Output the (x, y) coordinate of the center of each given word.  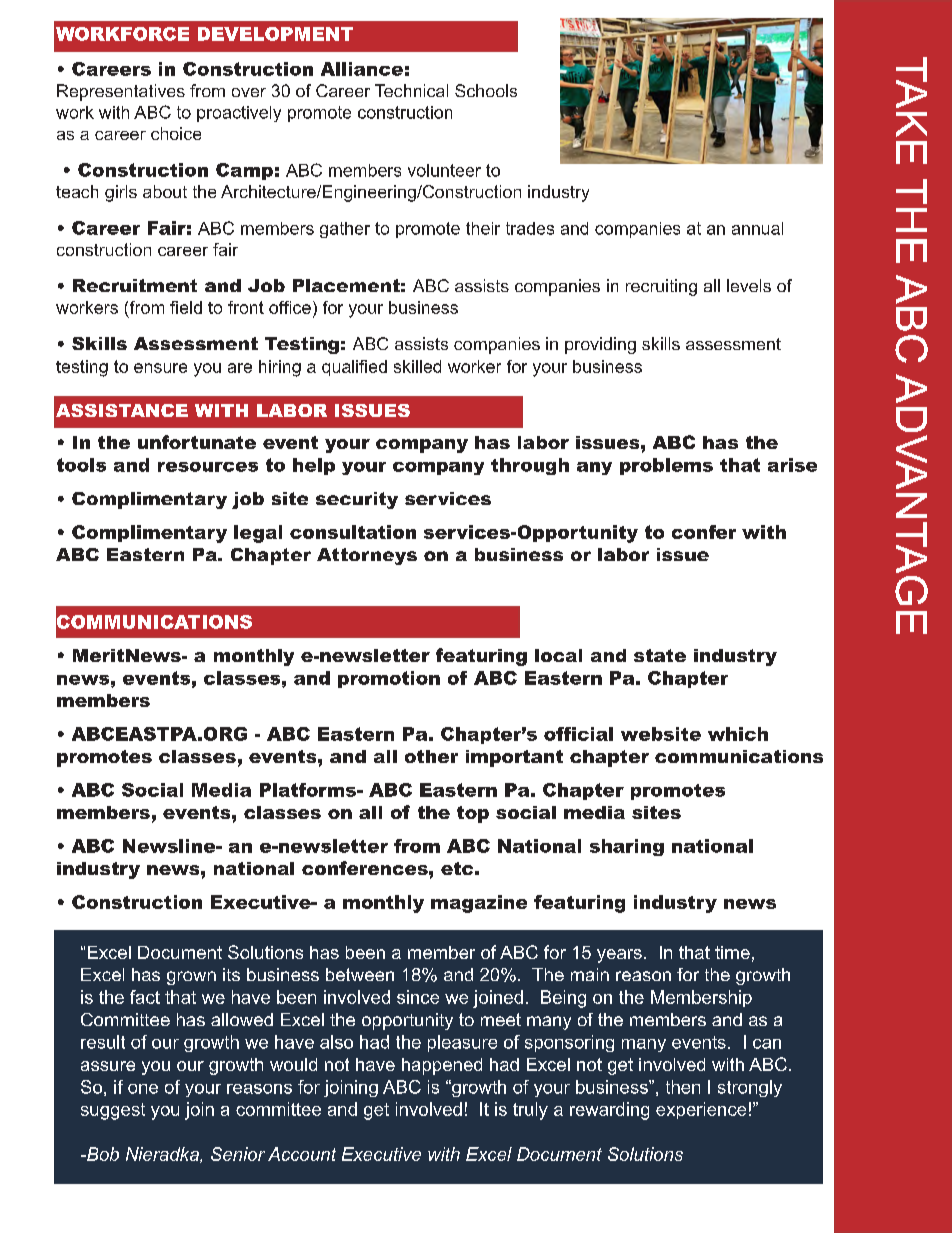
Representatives (121, 92)
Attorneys (367, 556)
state (660, 655)
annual (757, 228)
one (143, 1089)
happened (442, 1066)
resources (208, 467)
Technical (411, 90)
